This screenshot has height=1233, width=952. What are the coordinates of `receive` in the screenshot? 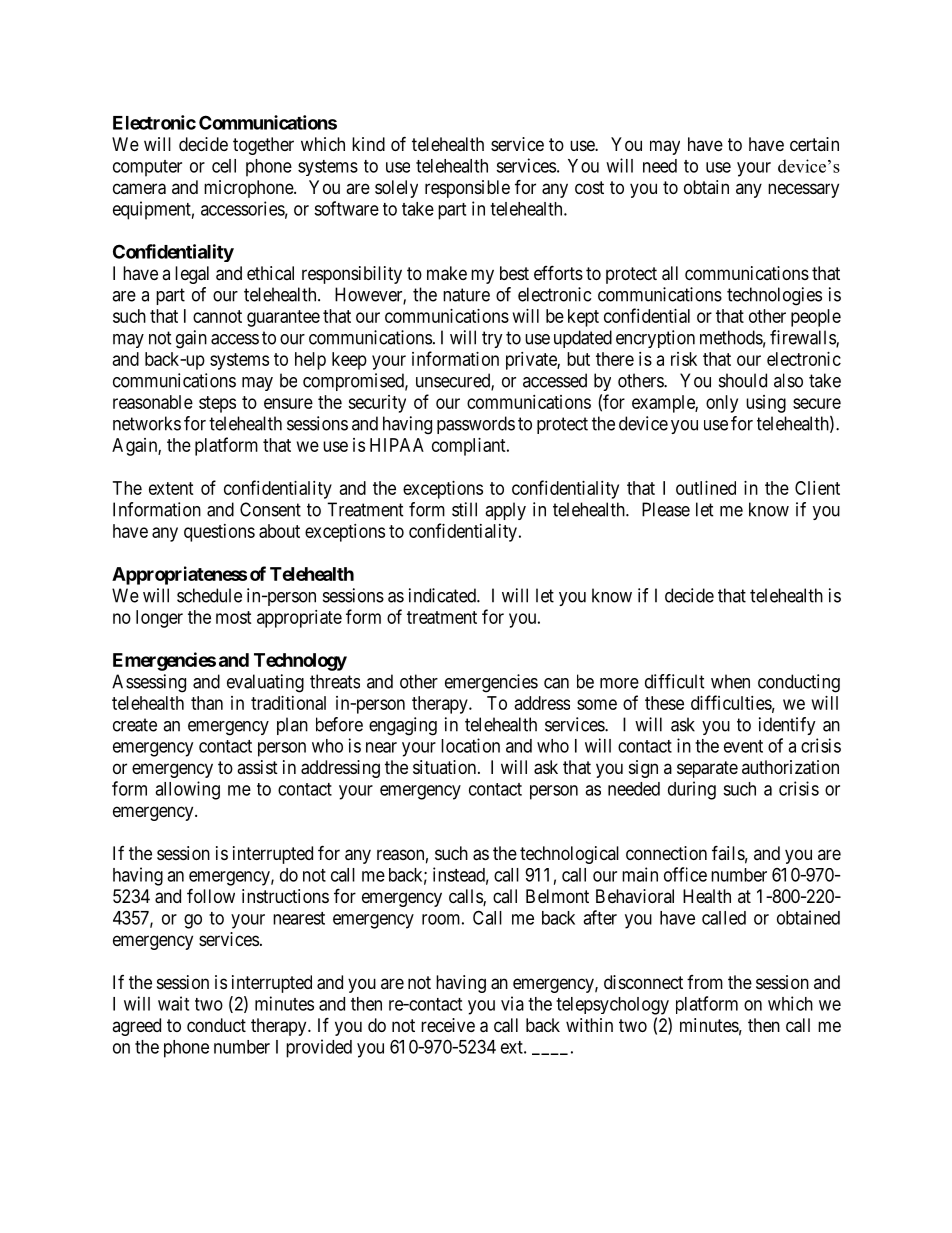 It's located at (448, 1025).
